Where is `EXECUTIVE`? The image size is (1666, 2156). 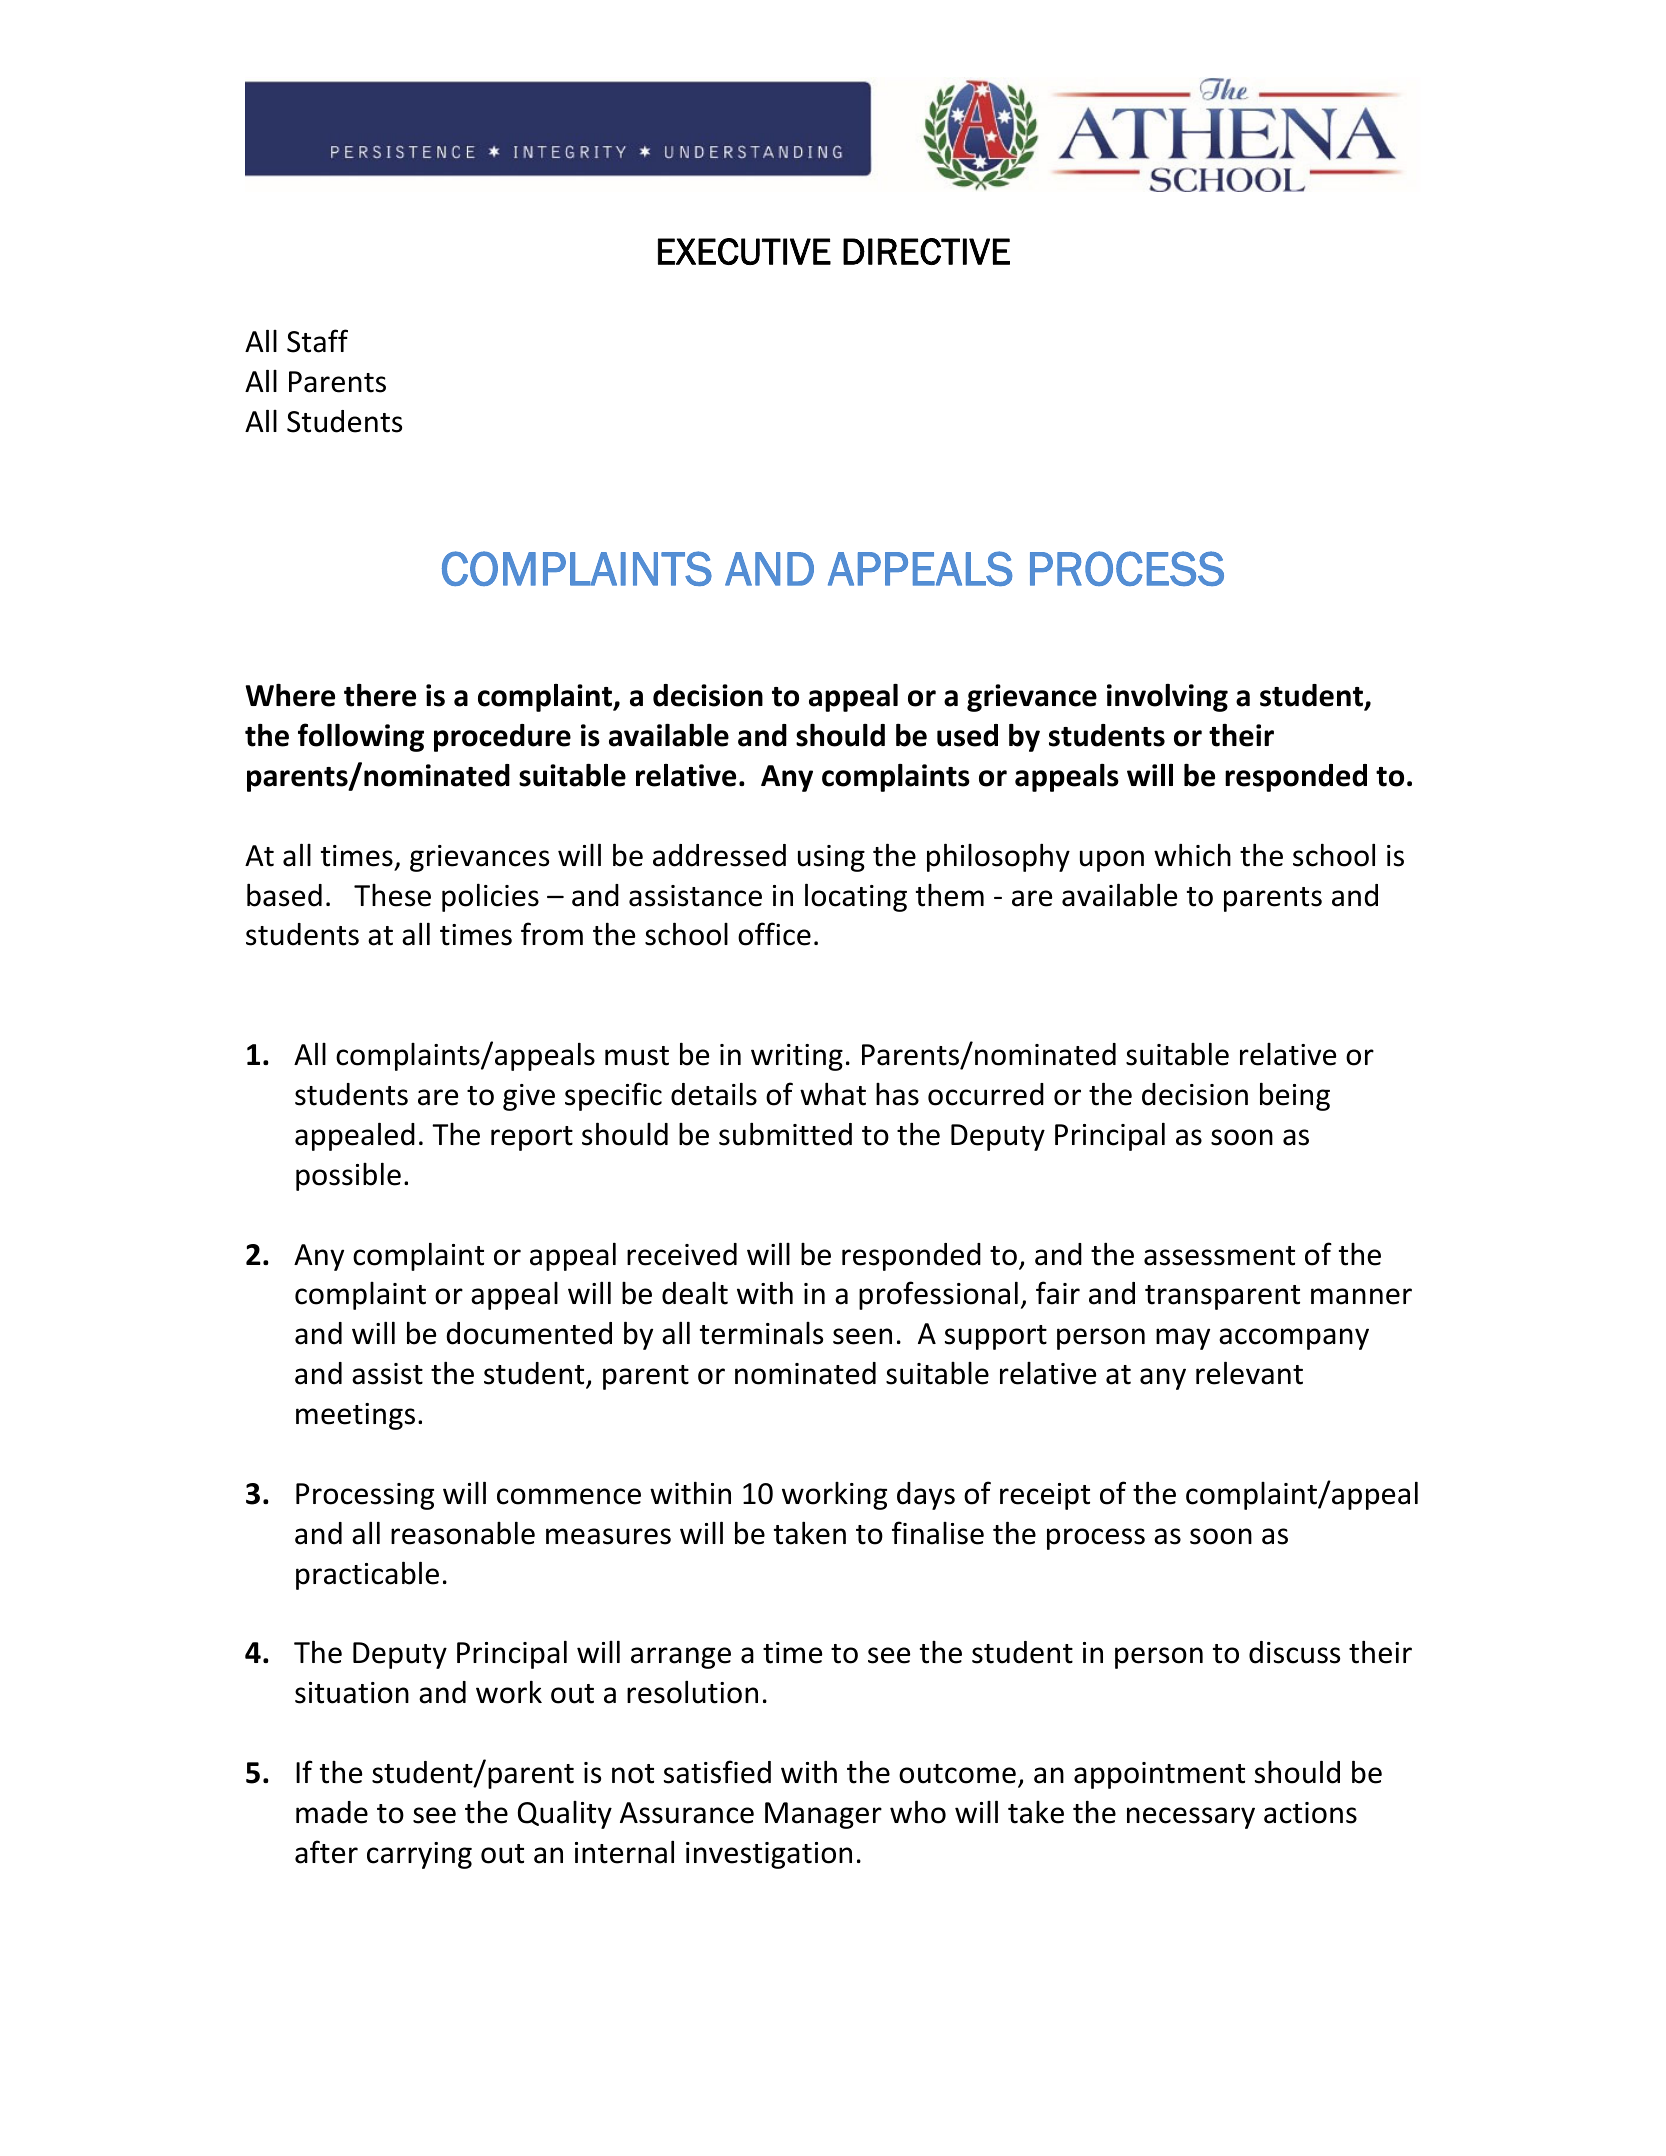 EXECUTIVE is located at coordinates (744, 251).
